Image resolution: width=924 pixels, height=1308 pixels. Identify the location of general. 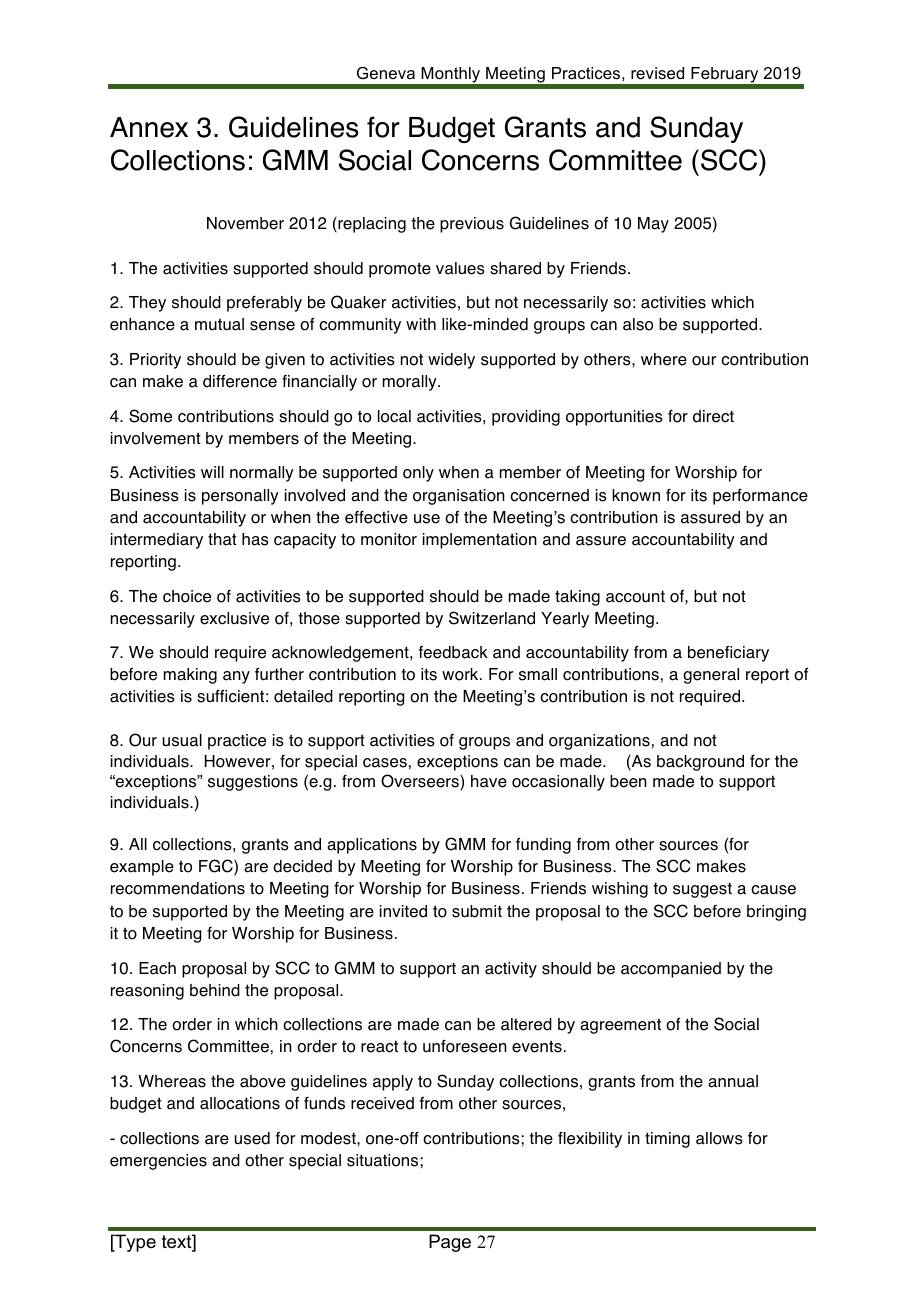
(711, 676).
